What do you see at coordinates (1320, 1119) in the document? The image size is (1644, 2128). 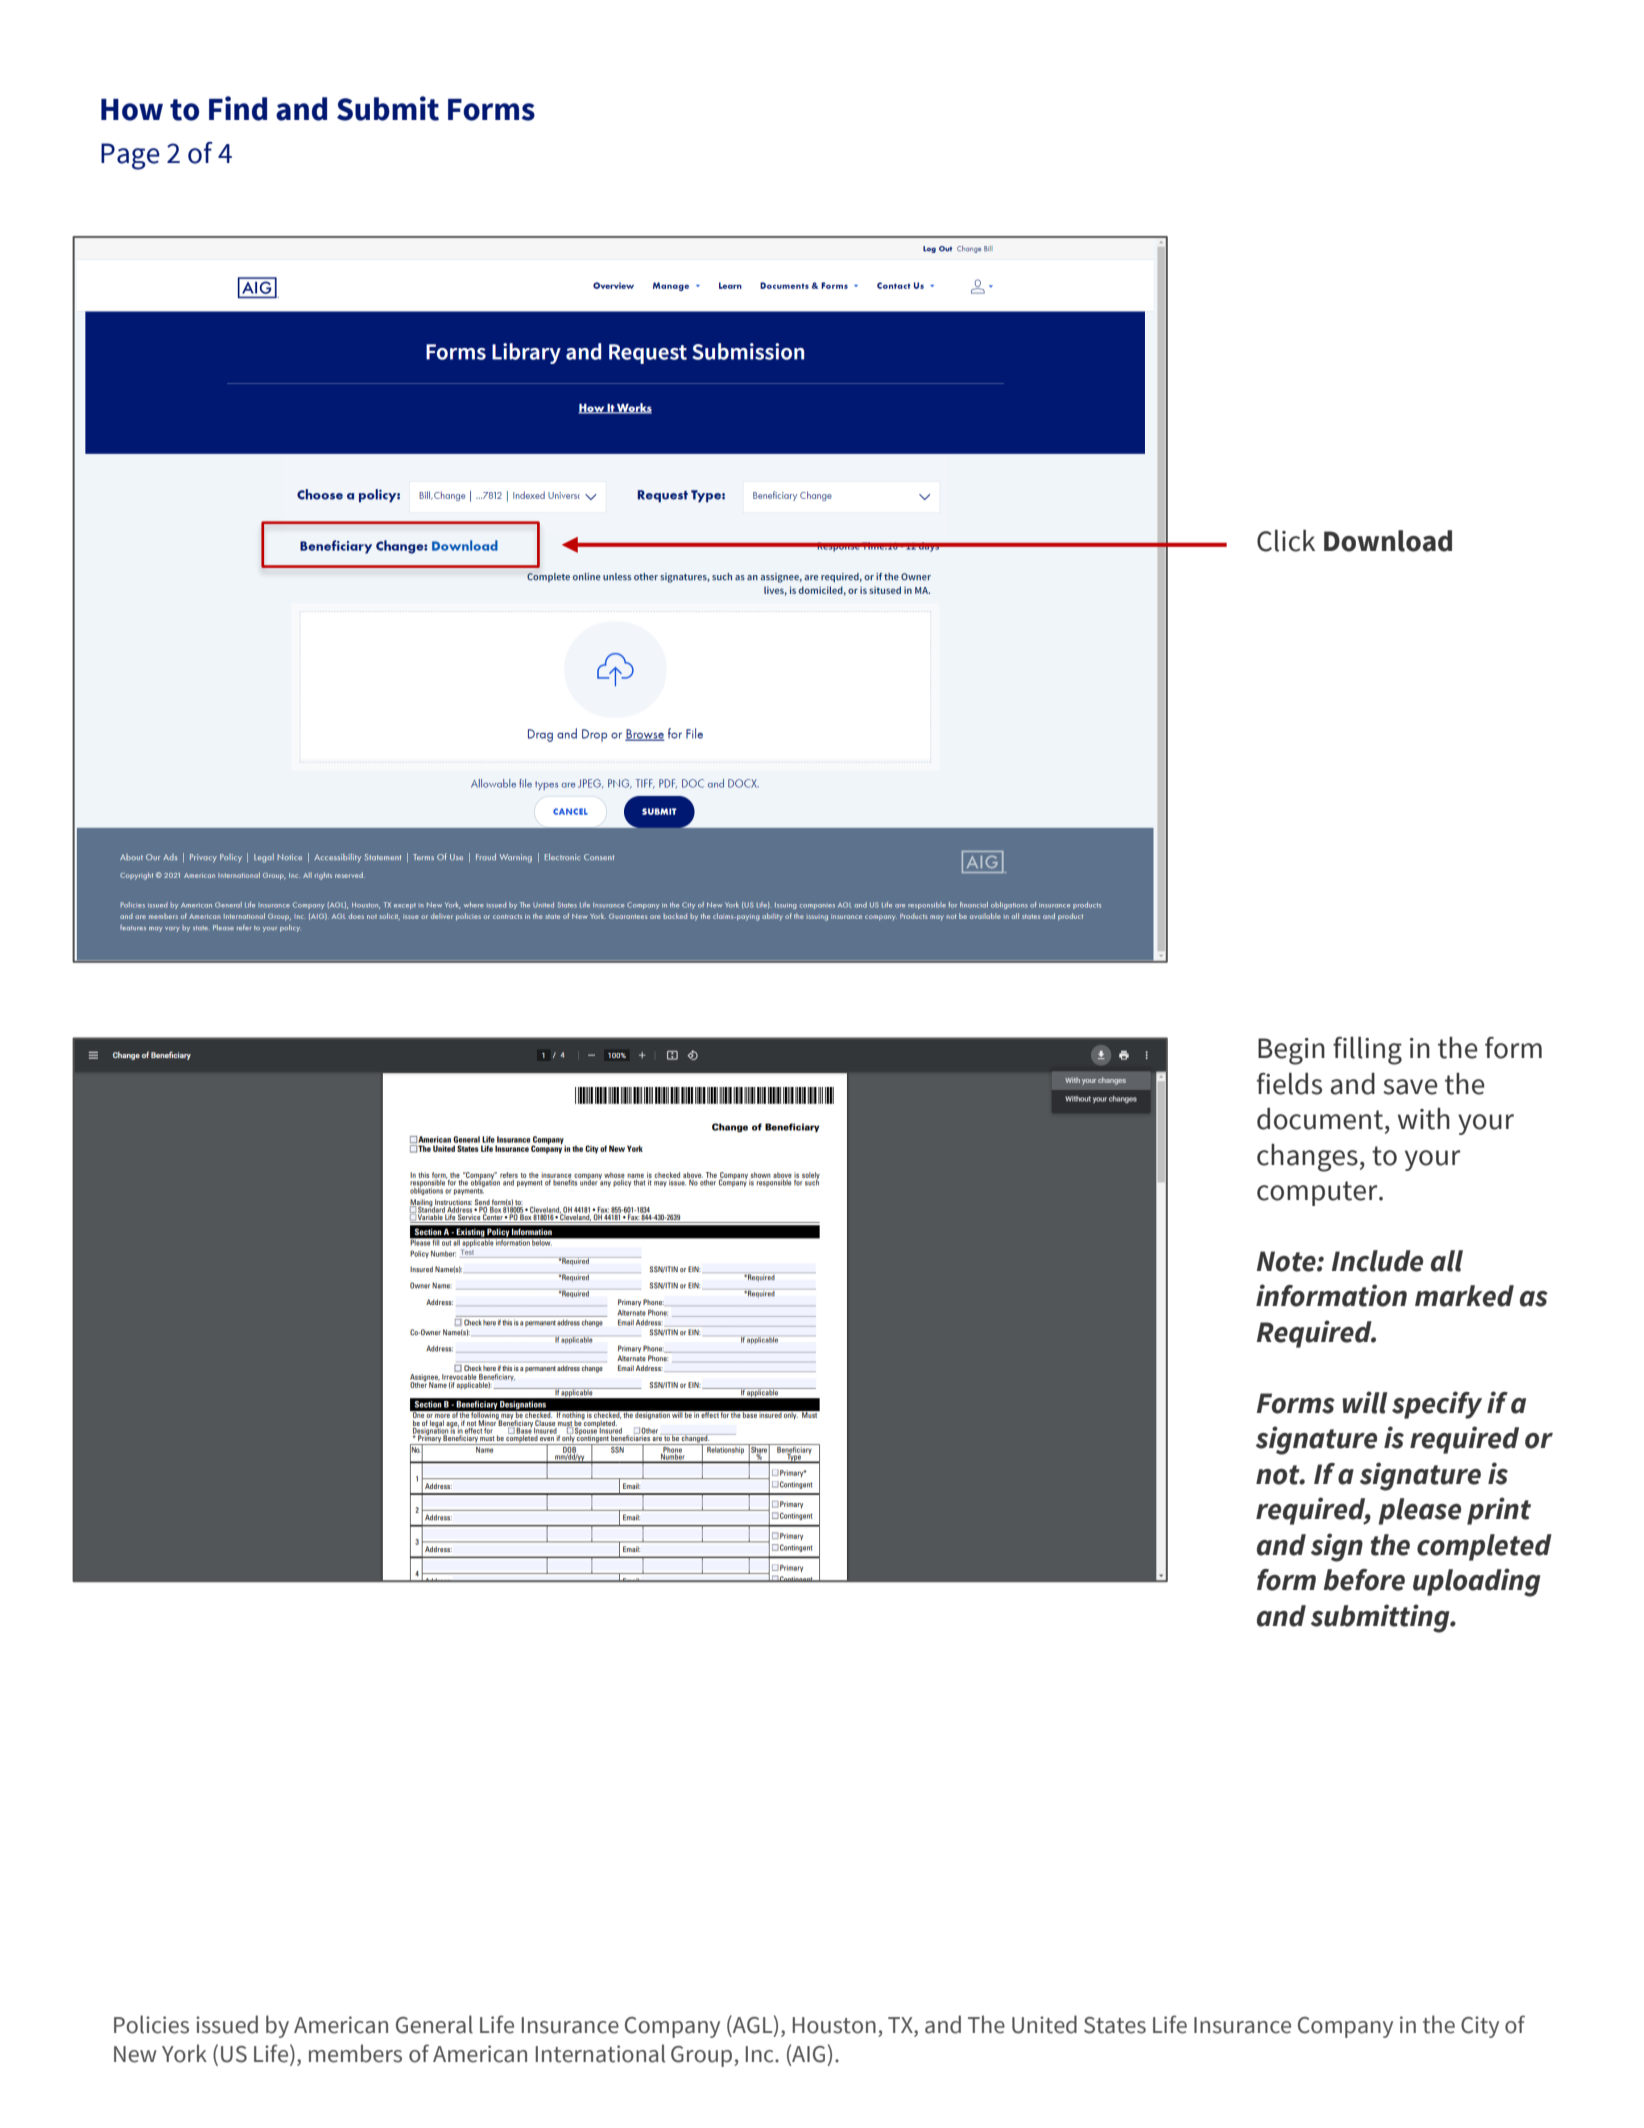 I see `document` at bounding box center [1320, 1119].
